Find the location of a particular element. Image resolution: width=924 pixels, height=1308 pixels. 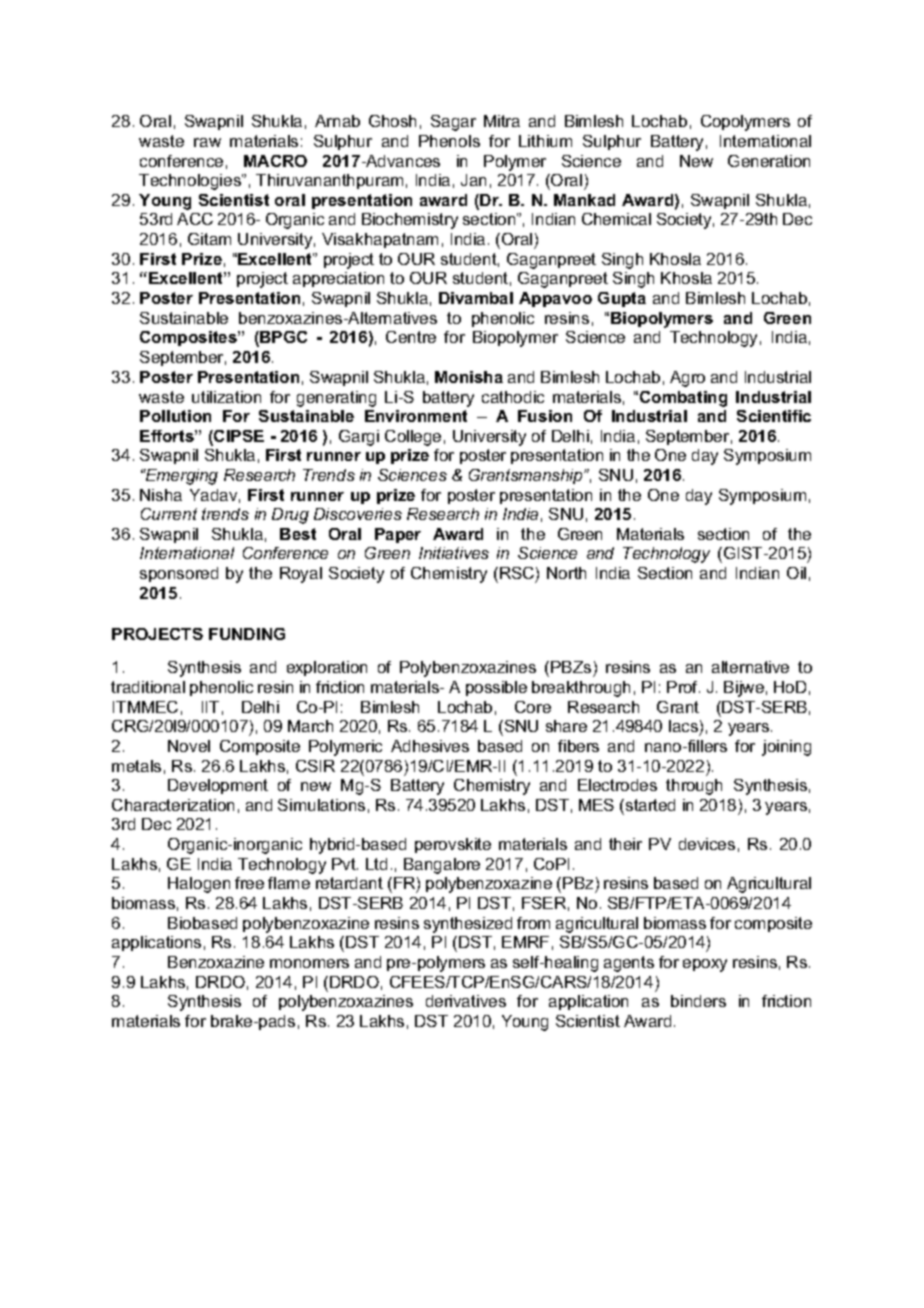

sponsored is located at coordinates (179, 574).
